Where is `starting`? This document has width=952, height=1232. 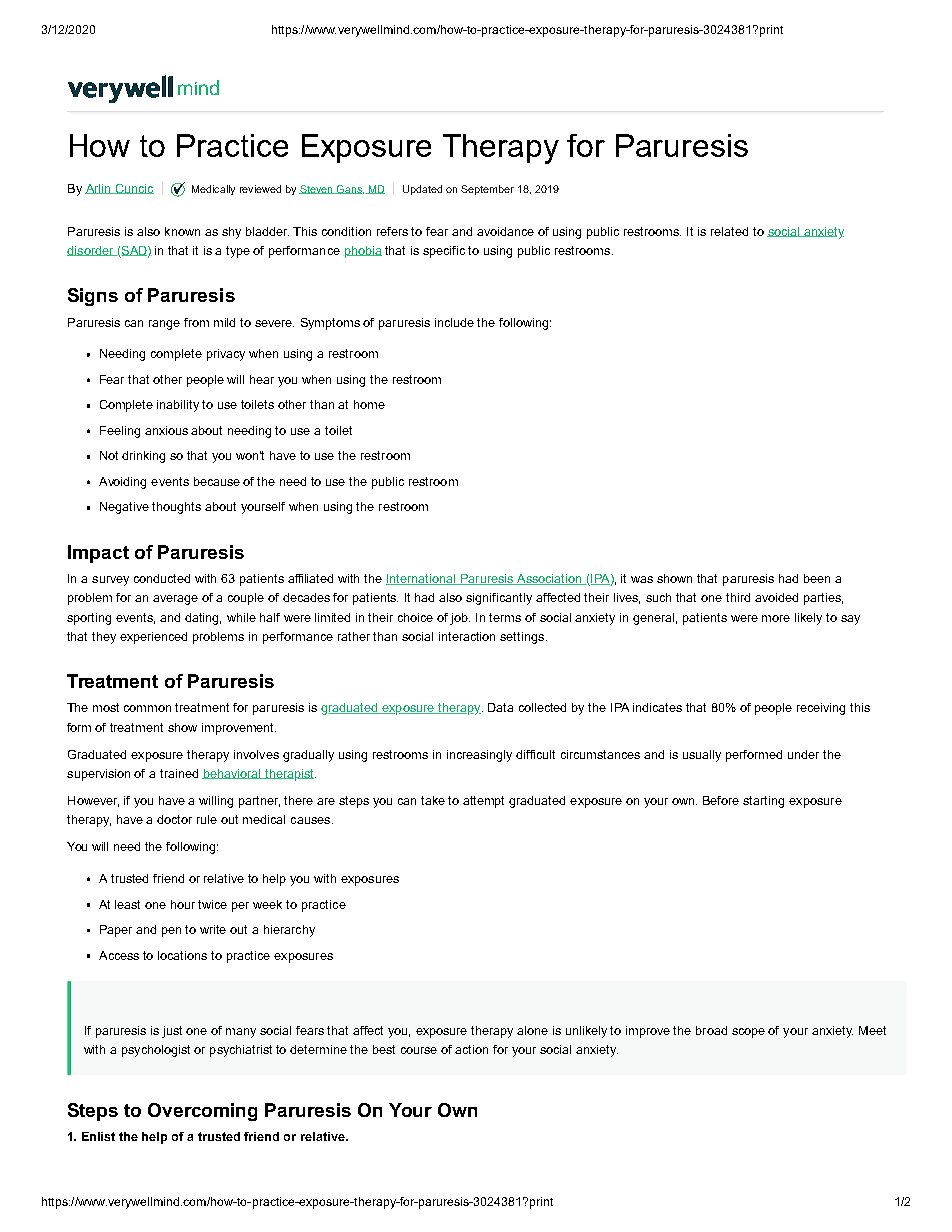 starting is located at coordinates (763, 802).
